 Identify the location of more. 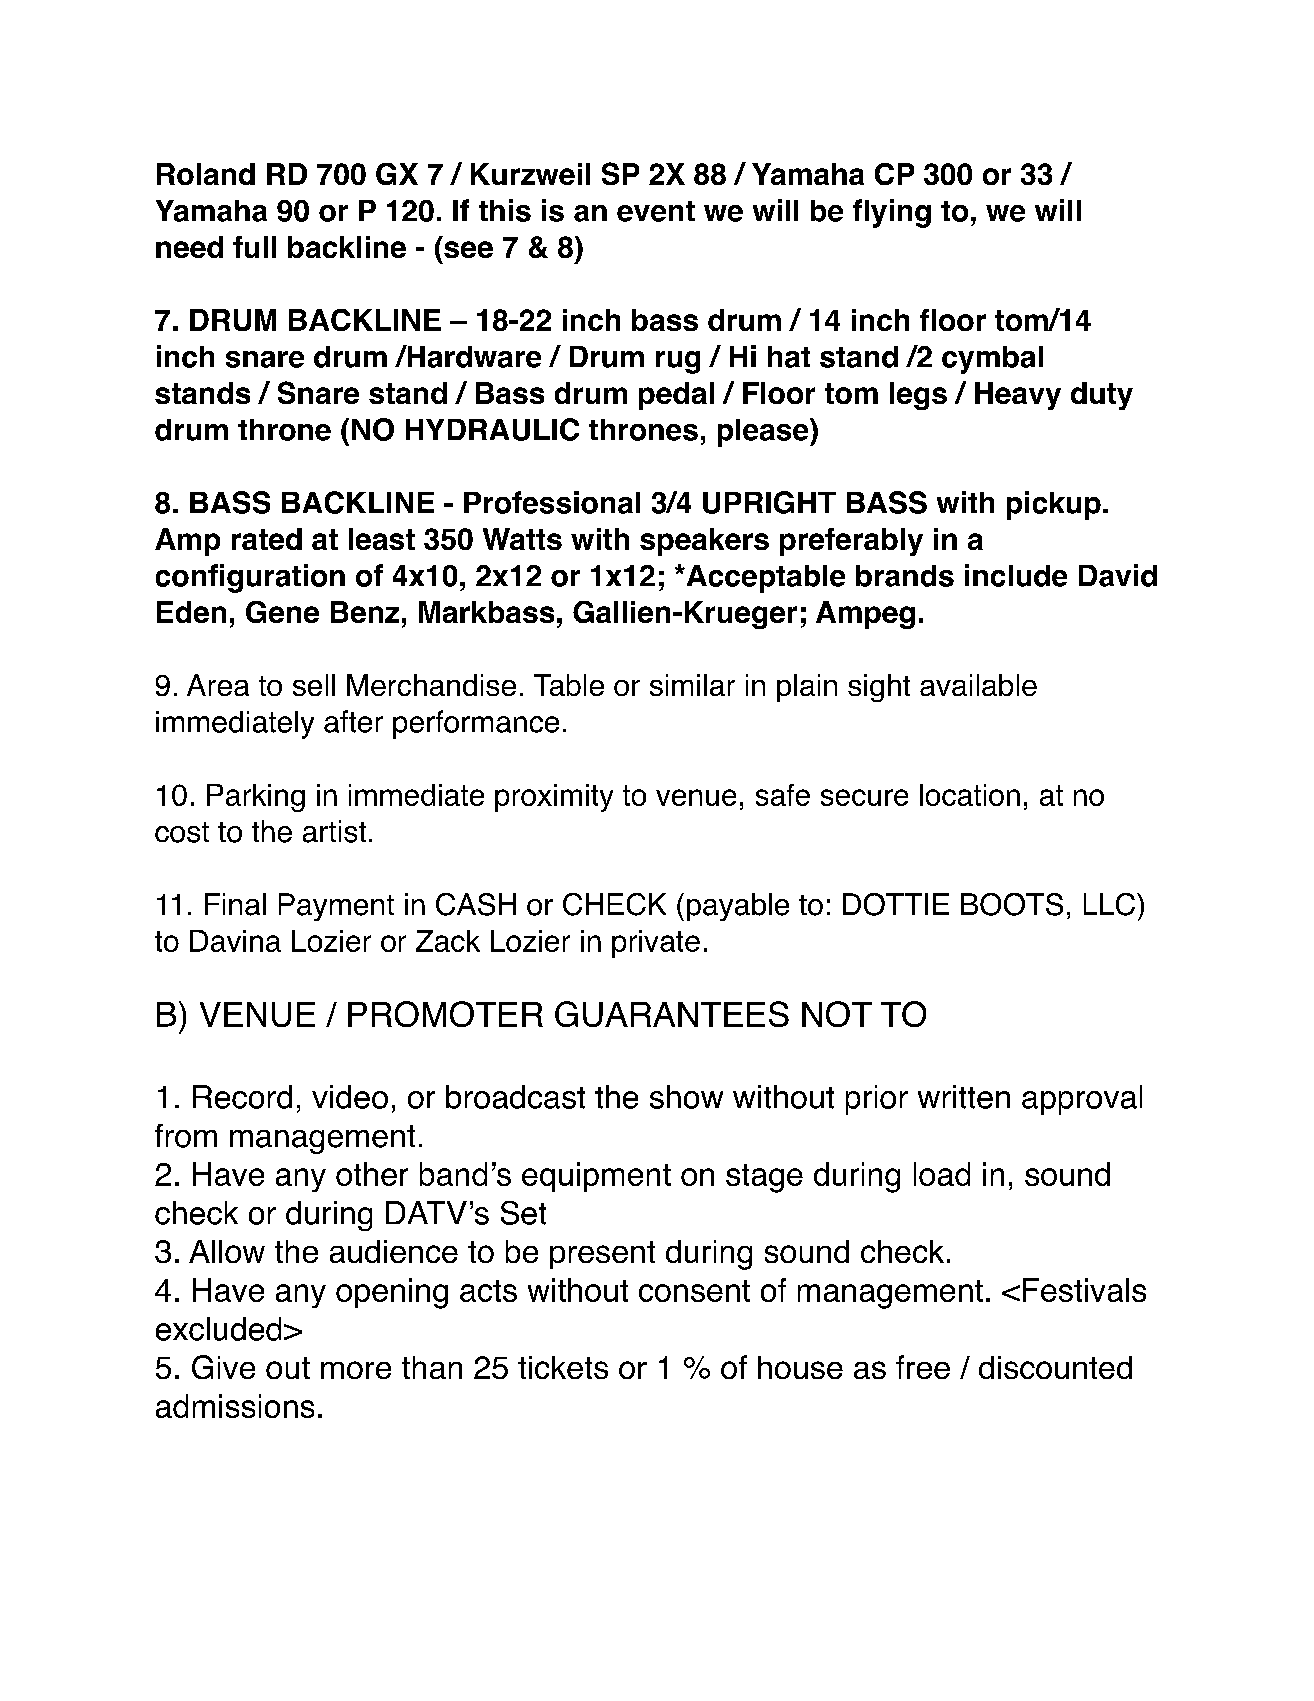
(356, 1370).
